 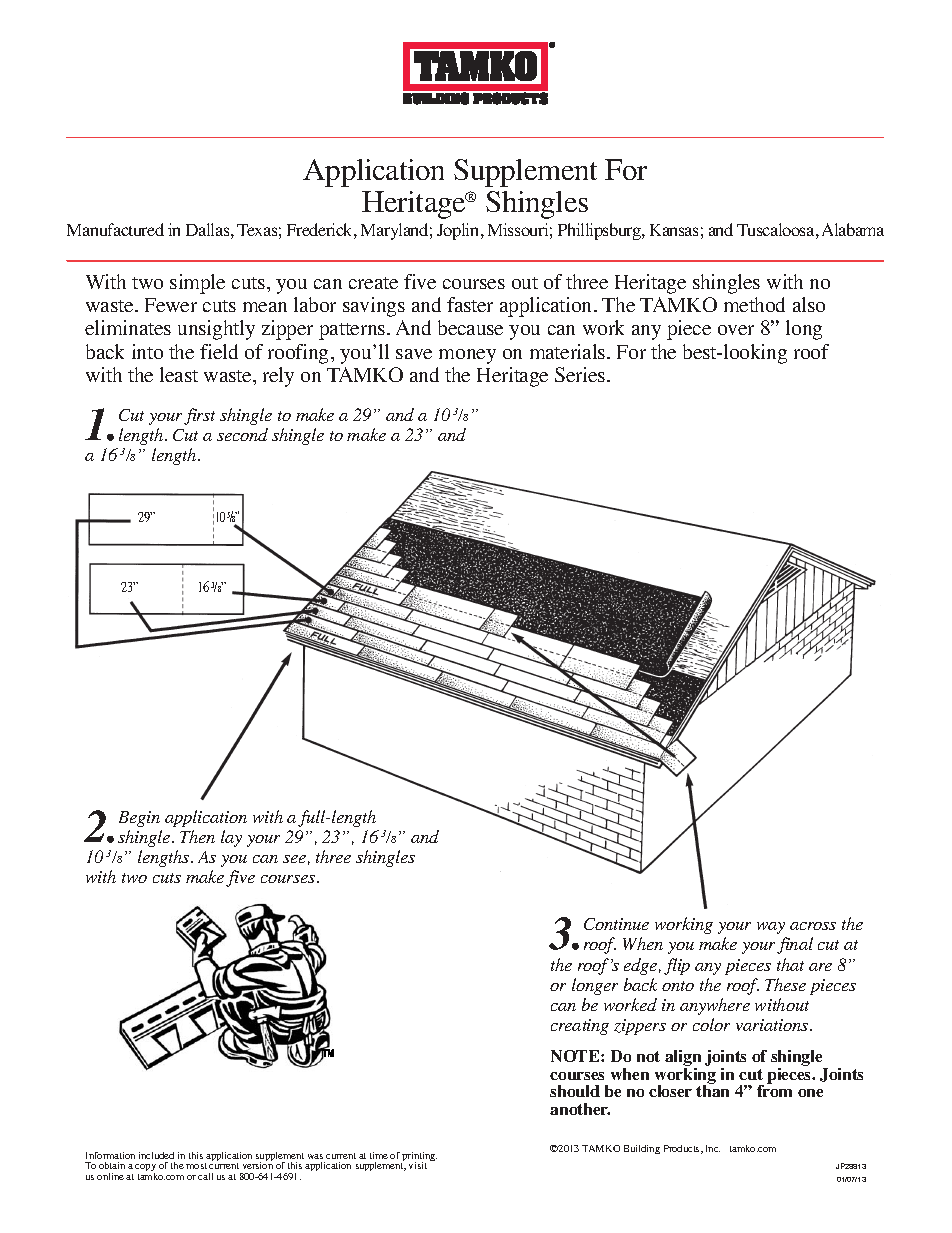 What do you see at coordinates (616, 924) in the screenshot?
I see `Continue` at bounding box center [616, 924].
